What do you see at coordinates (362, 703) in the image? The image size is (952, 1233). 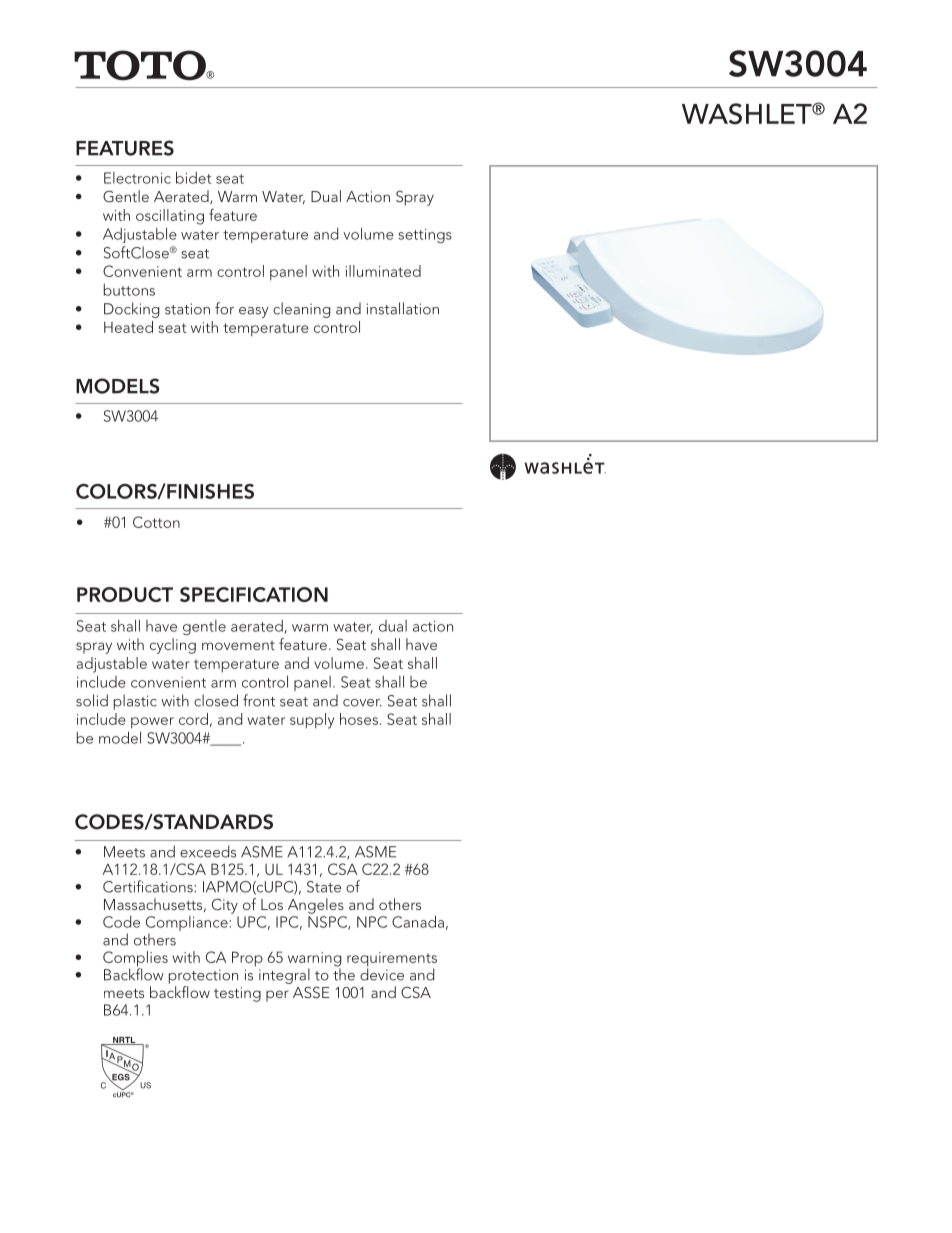 I see `cover` at bounding box center [362, 703].
